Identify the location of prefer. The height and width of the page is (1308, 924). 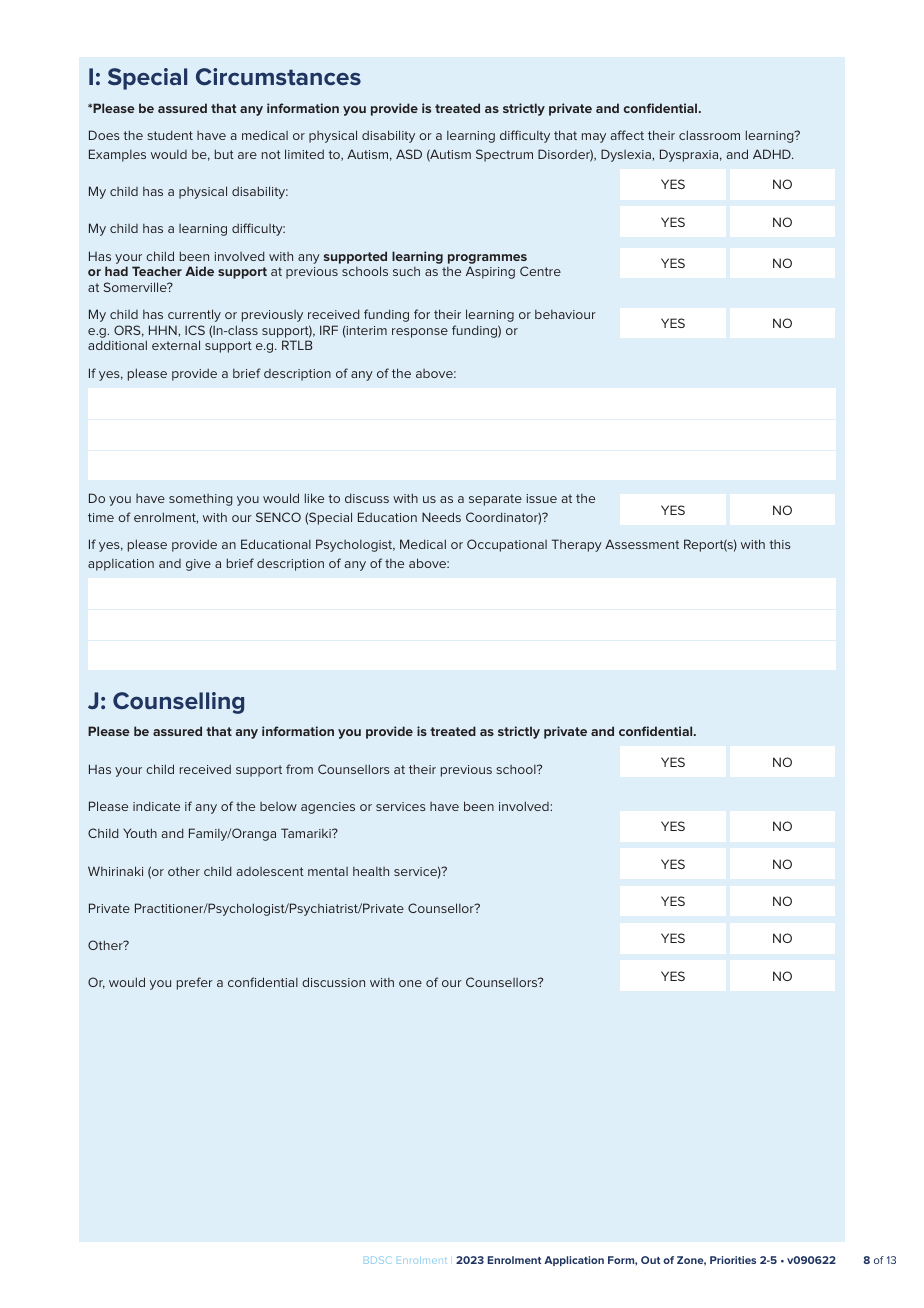
(195, 983).
